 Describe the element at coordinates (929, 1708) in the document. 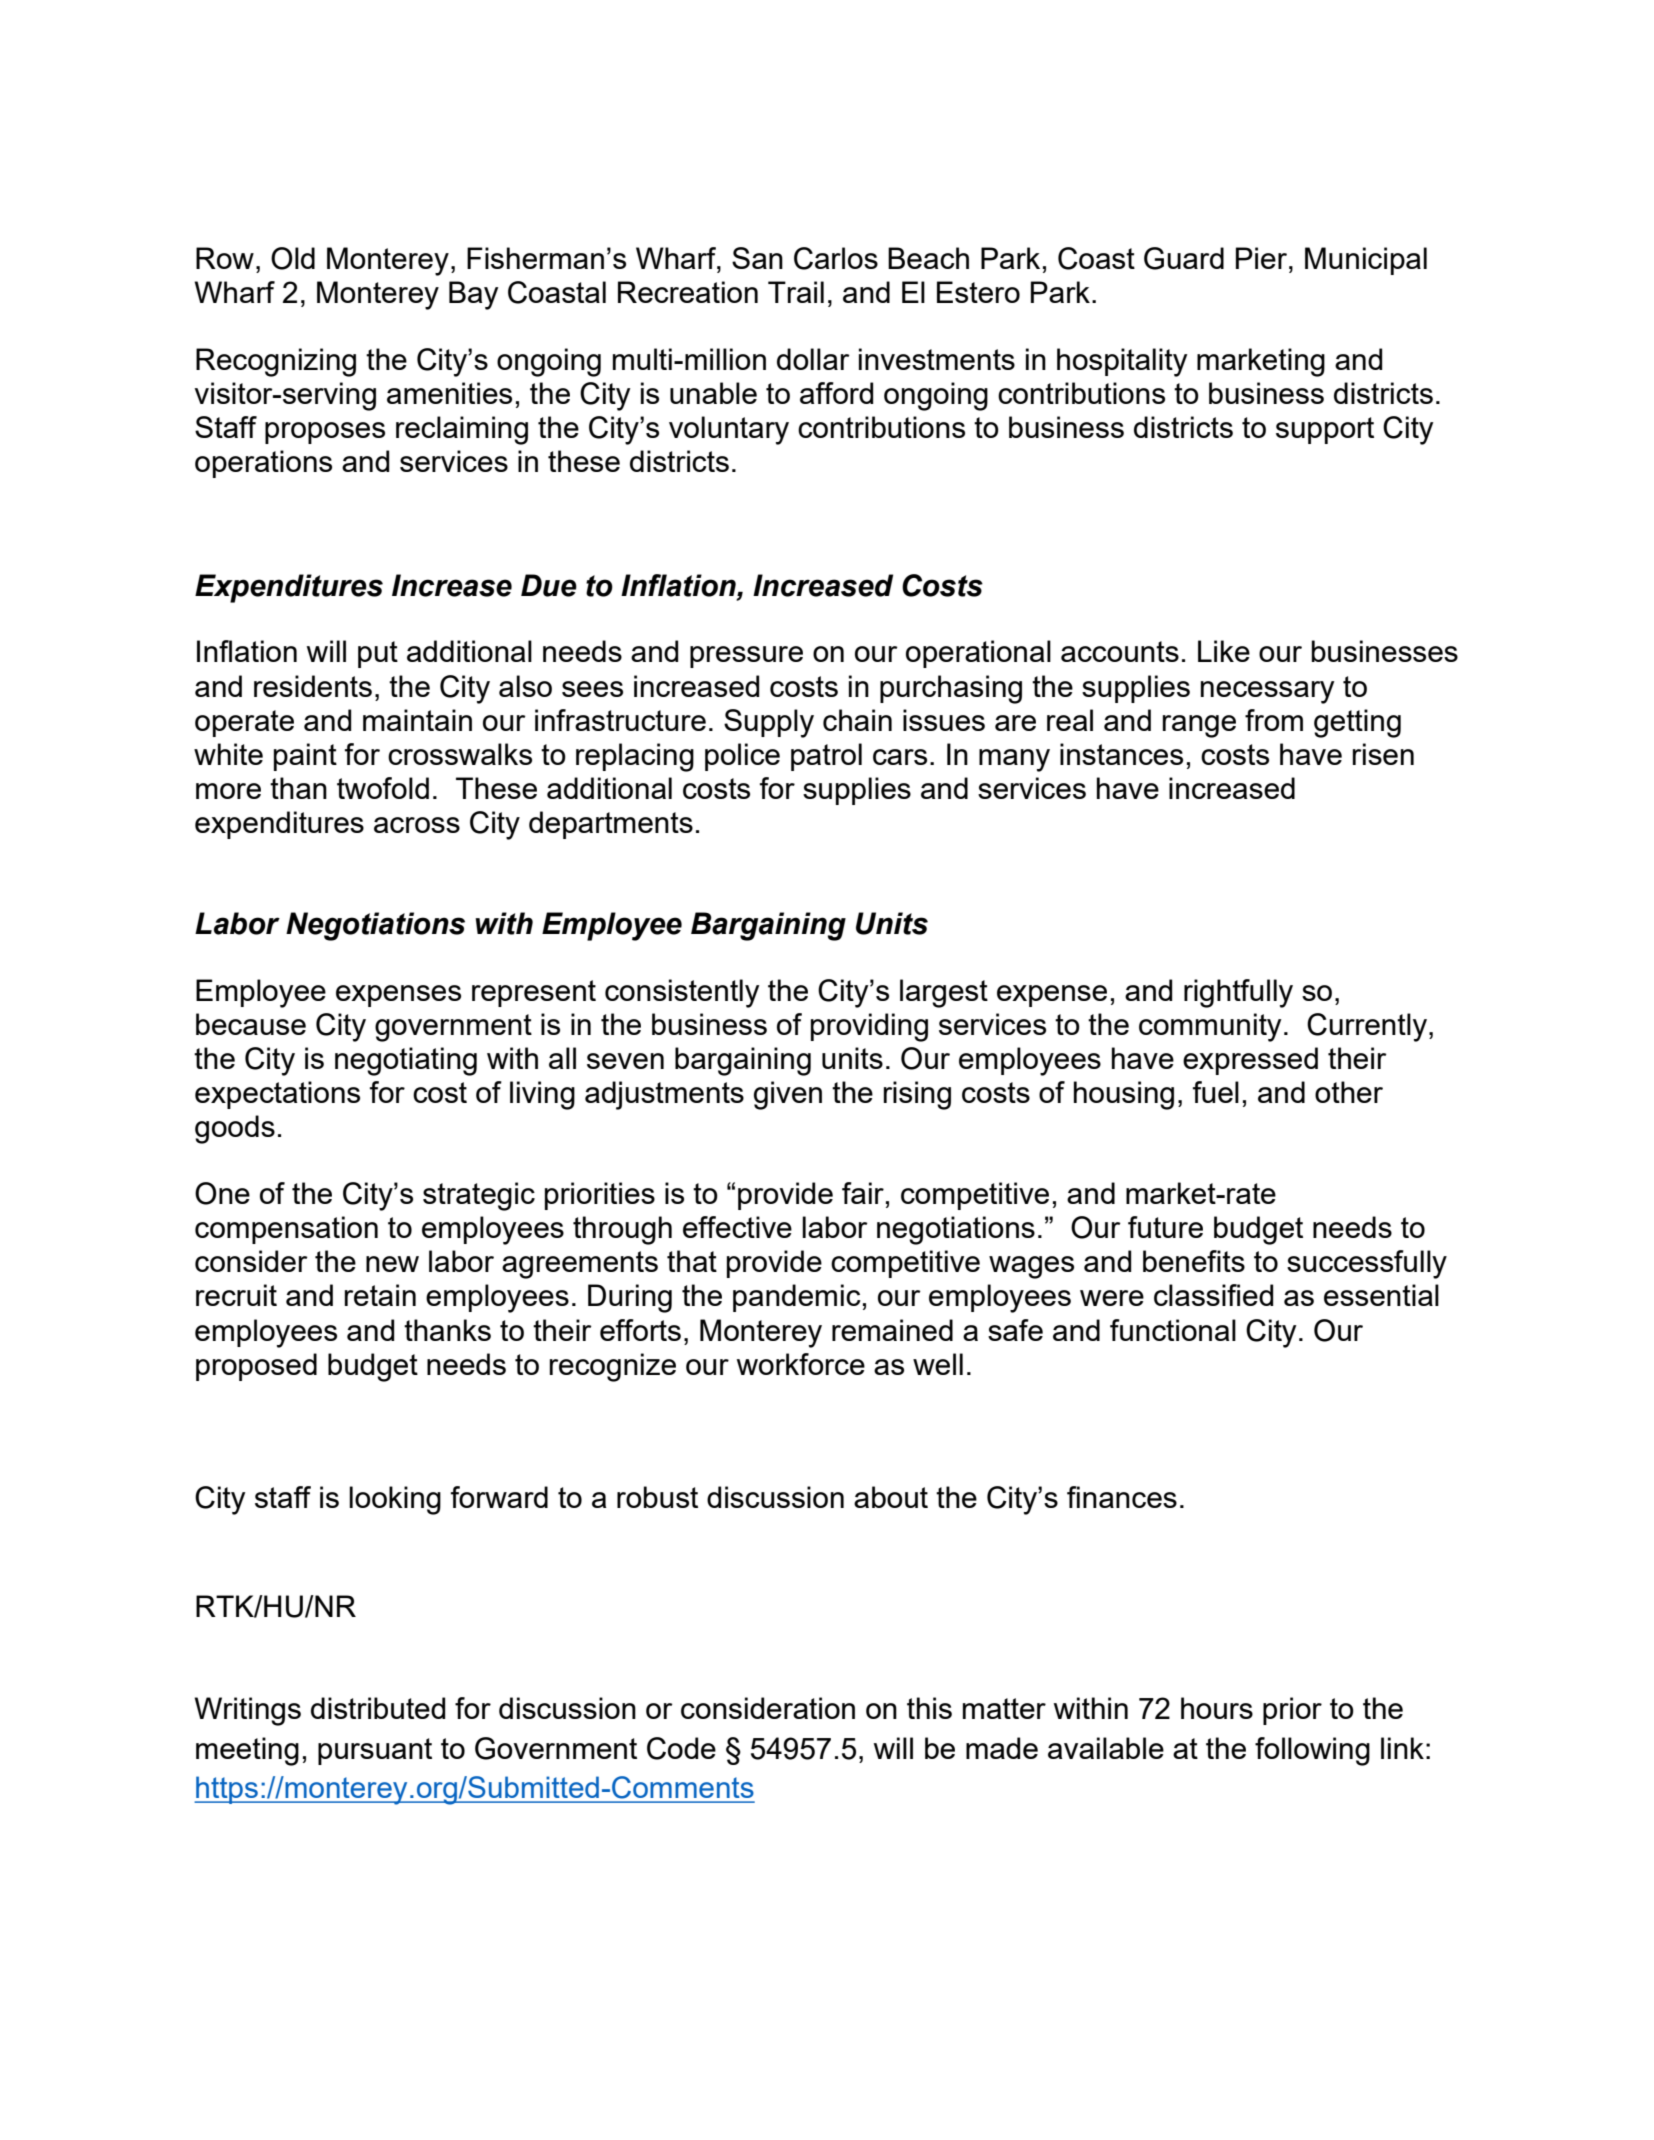

I see `this` at that location.
